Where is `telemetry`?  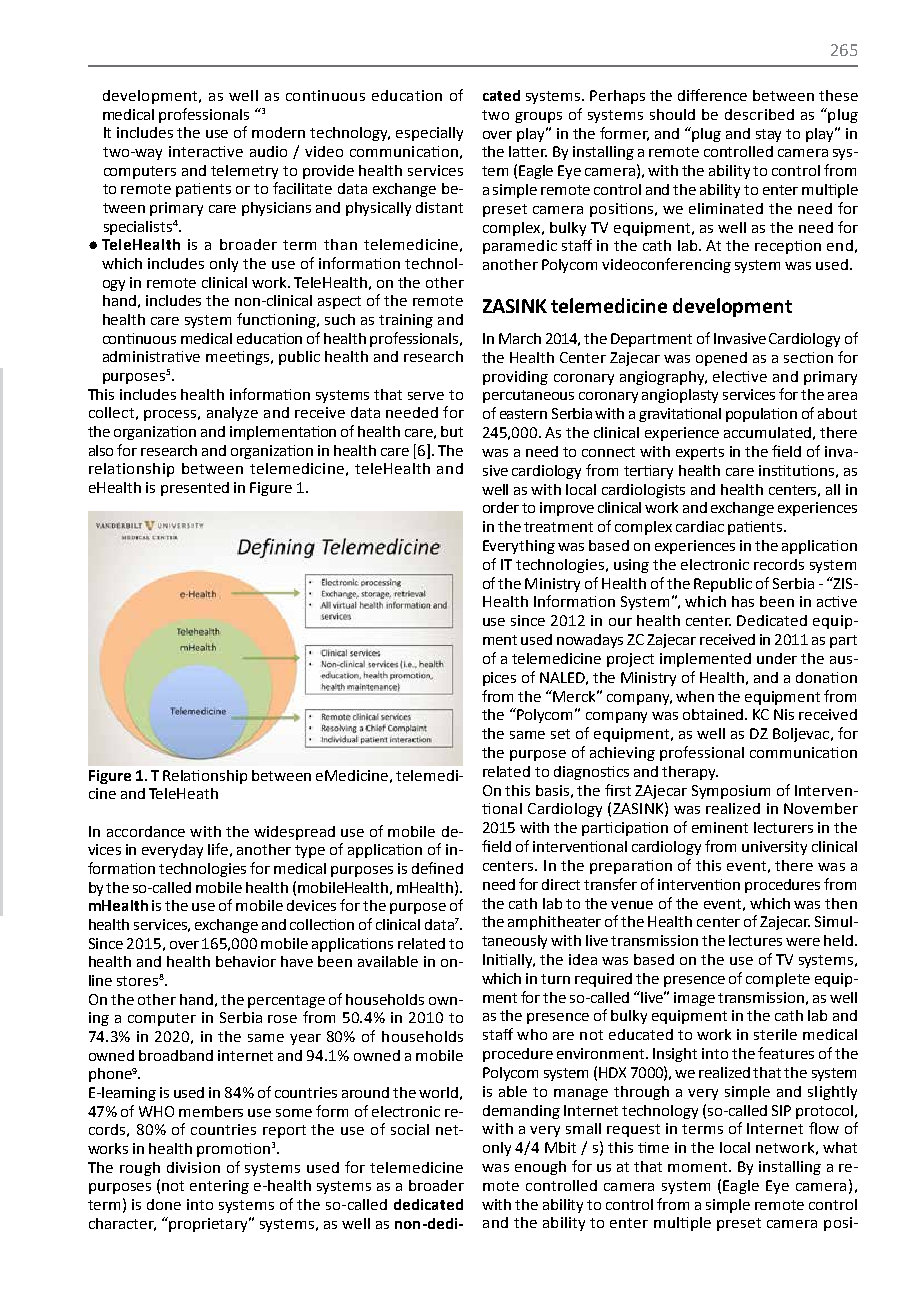 telemetry is located at coordinates (244, 172).
